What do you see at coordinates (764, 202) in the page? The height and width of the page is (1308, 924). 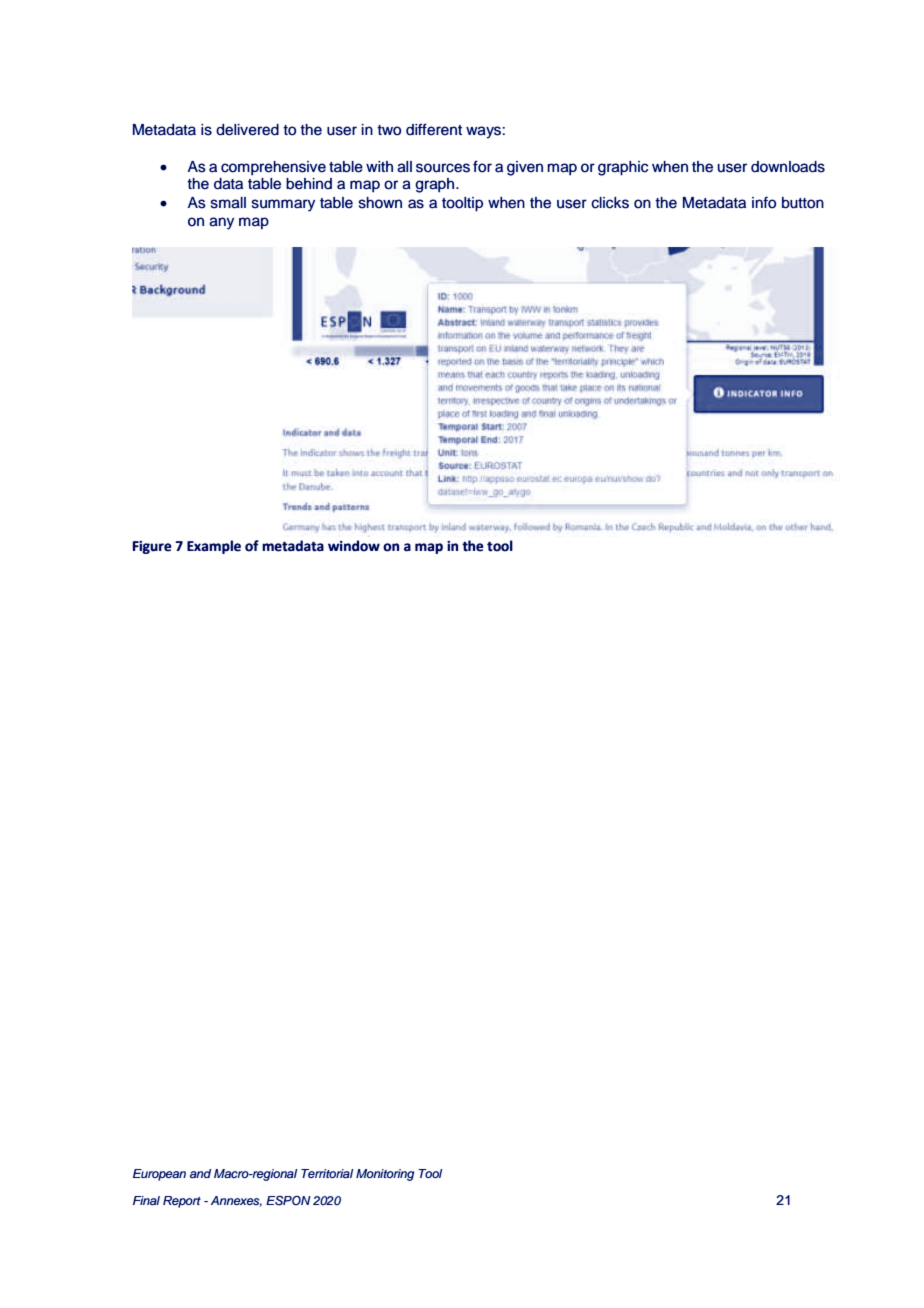 I see `info` at bounding box center [764, 202].
